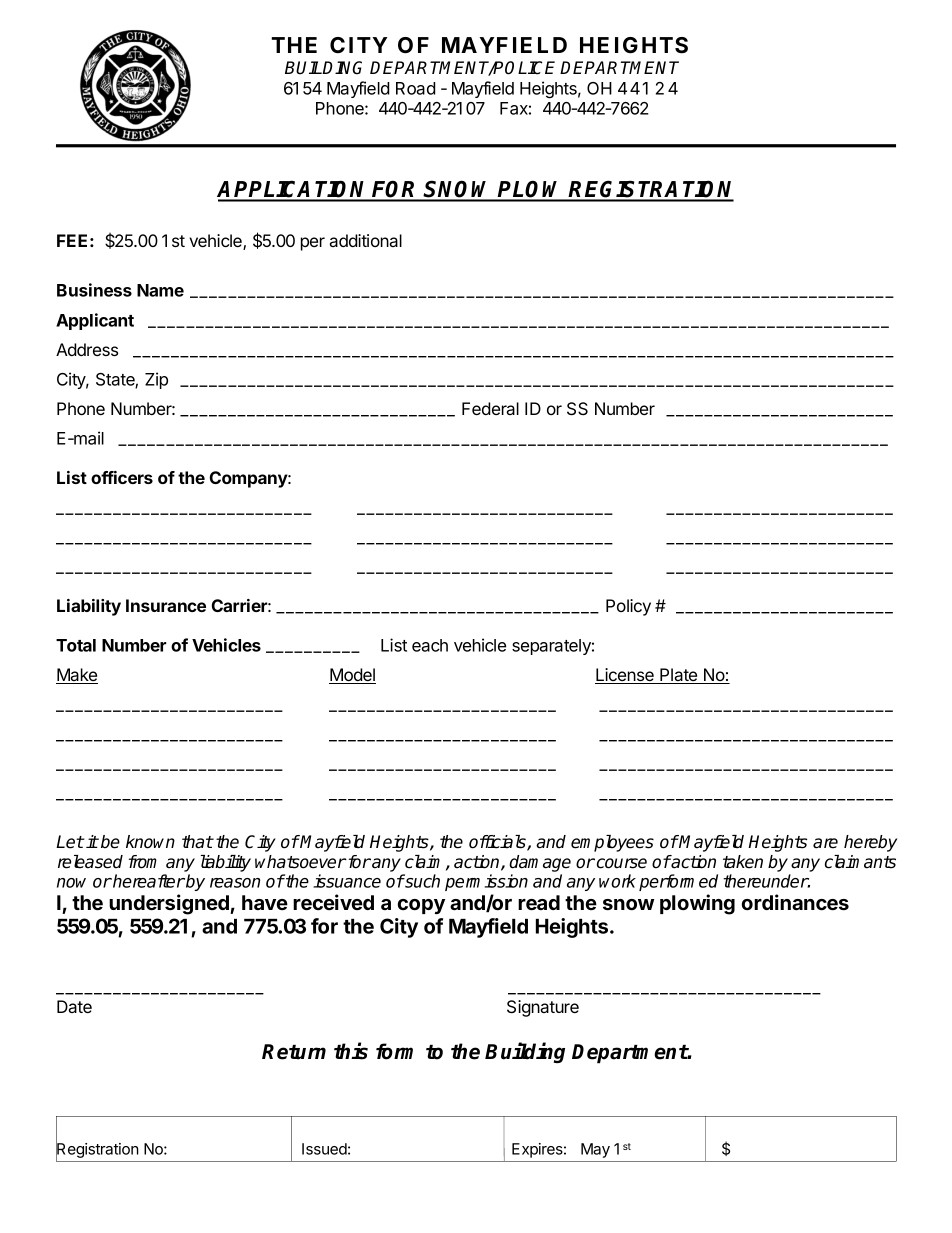 The image size is (952, 1233). Describe the element at coordinates (490, 408) in the image. I see `Federal` at that location.
